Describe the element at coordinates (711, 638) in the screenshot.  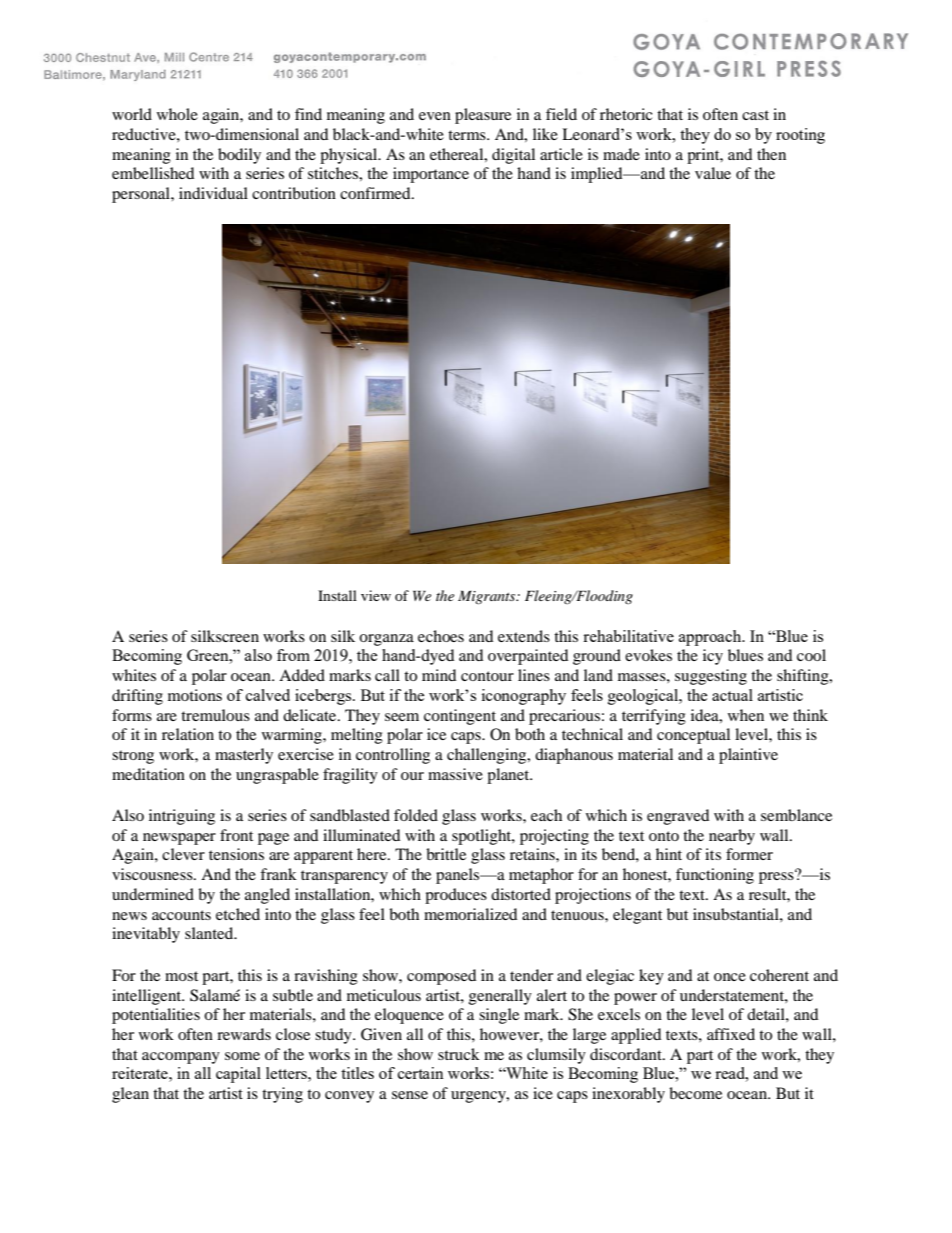
I see `approach` at that location.
